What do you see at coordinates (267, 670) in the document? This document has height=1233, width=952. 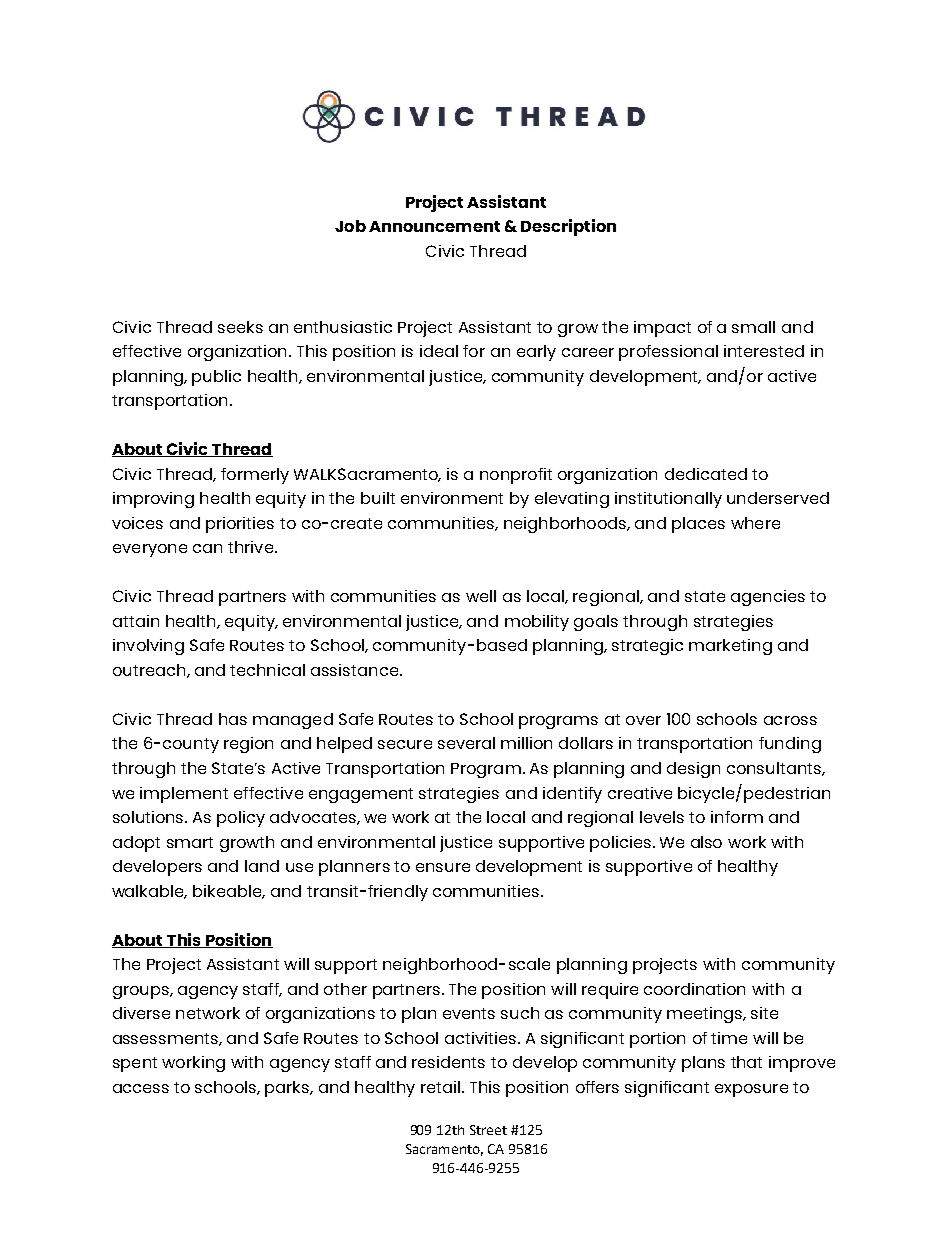 I see `technical` at bounding box center [267, 670].
